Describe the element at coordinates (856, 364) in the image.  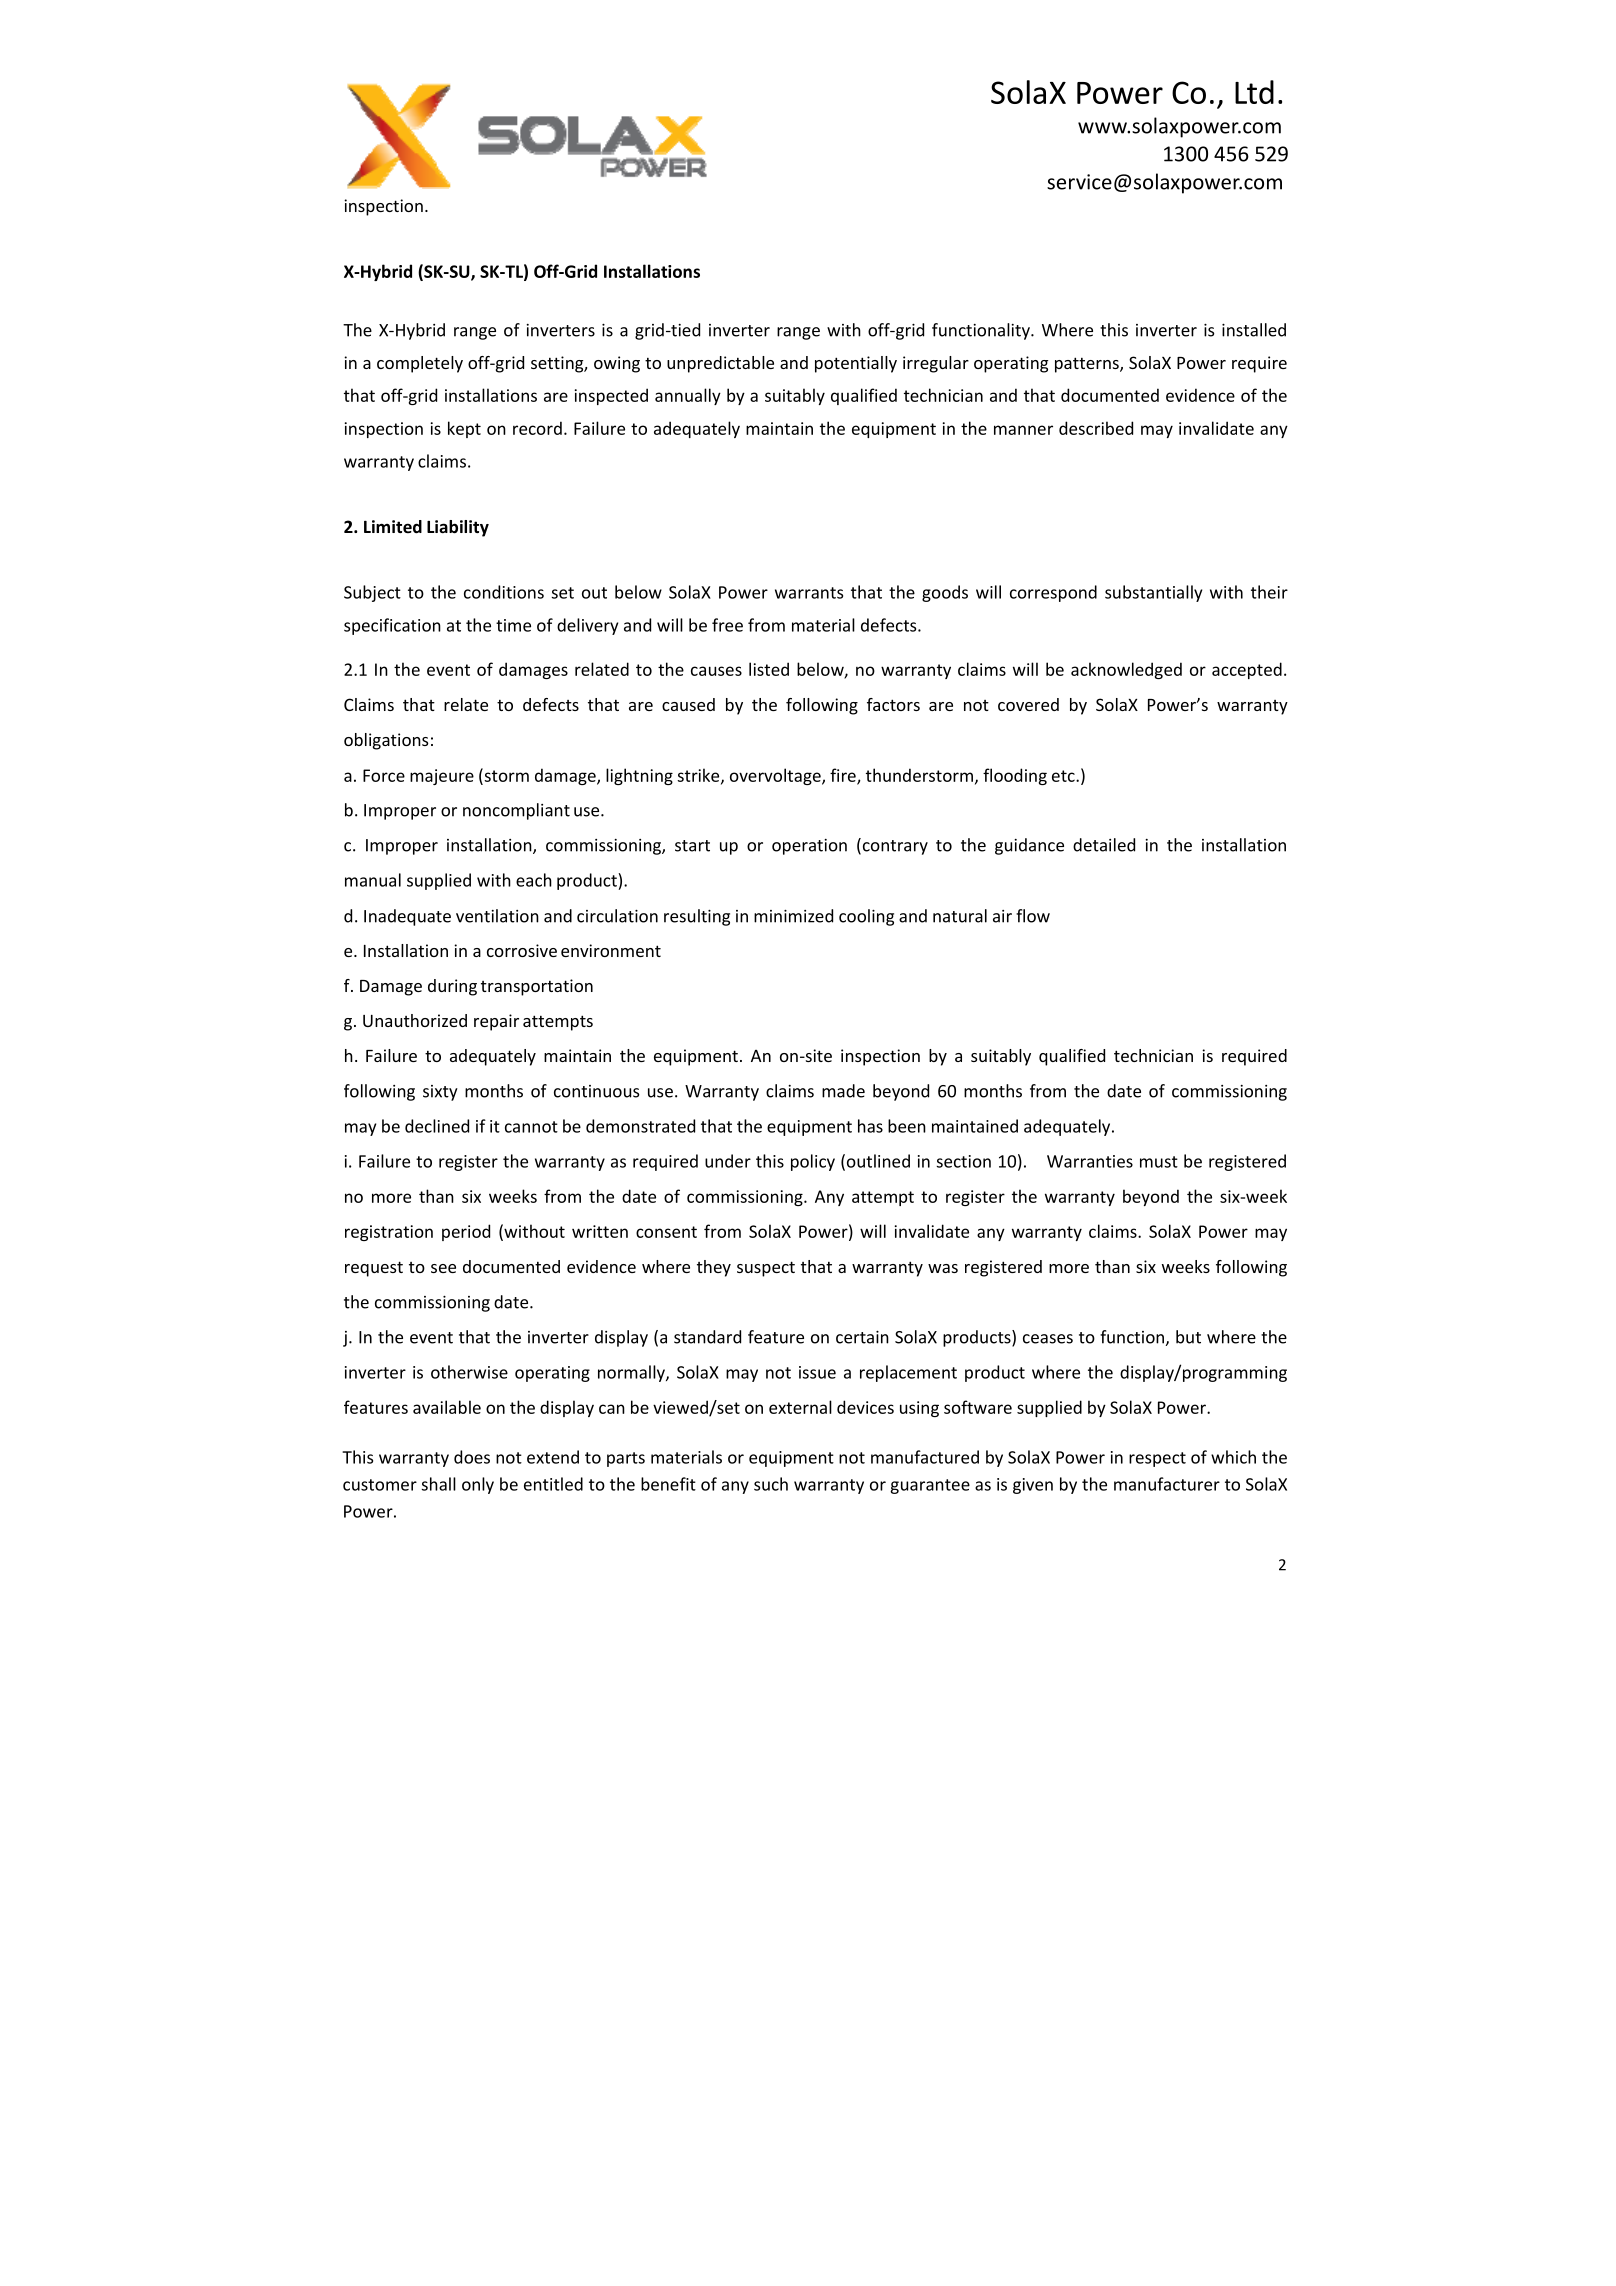
I see `potentially` at that location.
